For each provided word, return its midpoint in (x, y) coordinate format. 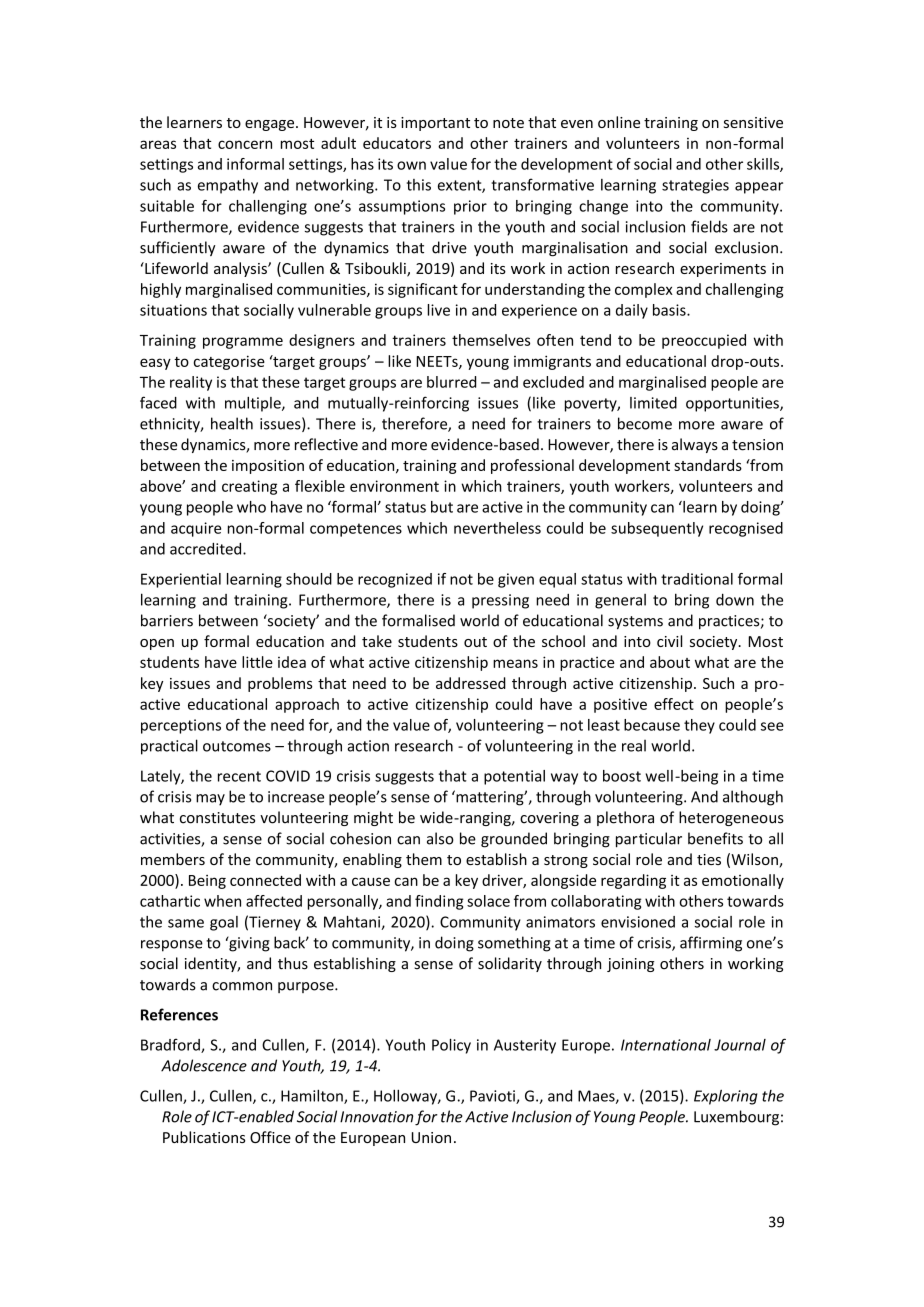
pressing (500, 601)
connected (265, 880)
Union (431, 1137)
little (257, 662)
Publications (204, 1137)
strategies (695, 186)
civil (669, 641)
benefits (715, 838)
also (440, 838)
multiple (254, 404)
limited (653, 403)
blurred (451, 382)
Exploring (726, 1097)
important (435, 124)
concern (245, 144)
